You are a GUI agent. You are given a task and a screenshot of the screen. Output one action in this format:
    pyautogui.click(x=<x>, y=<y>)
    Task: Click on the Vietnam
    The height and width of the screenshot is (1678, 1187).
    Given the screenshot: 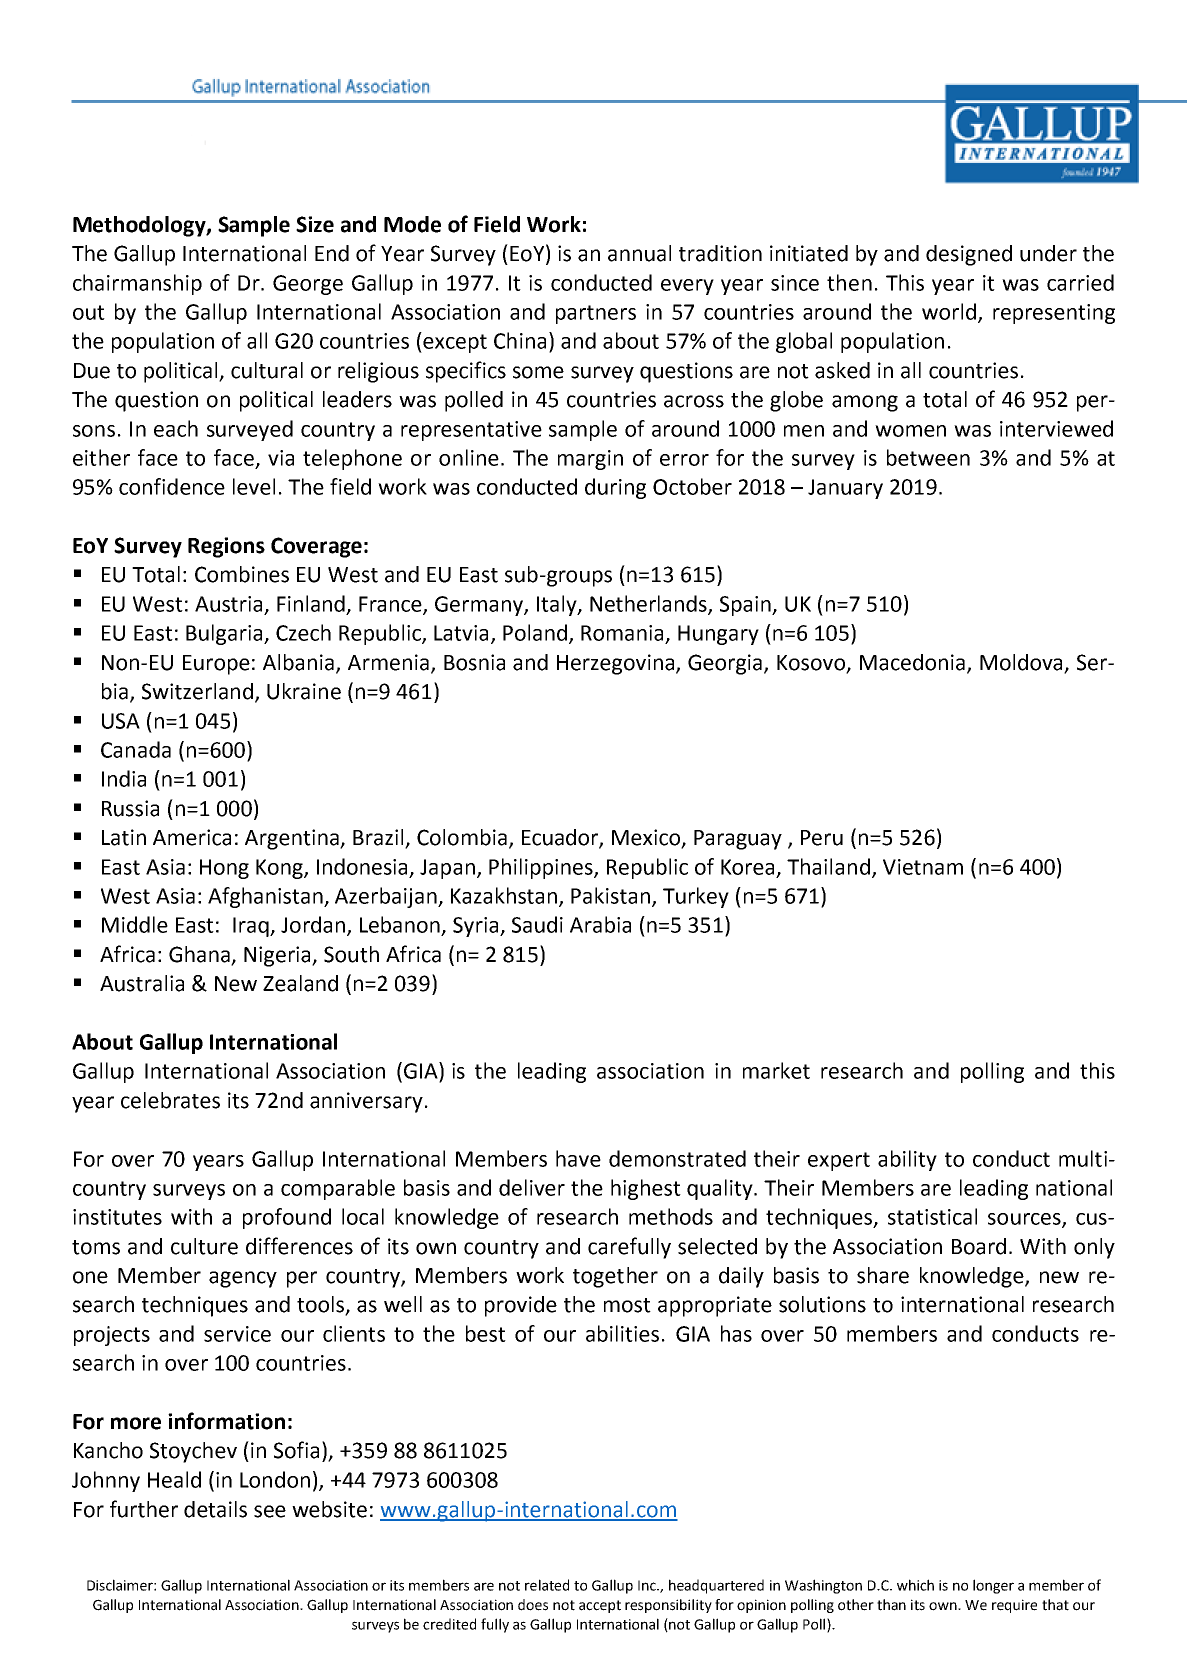 What is the action you would take?
    pyautogui.click(x=923, y=867)
